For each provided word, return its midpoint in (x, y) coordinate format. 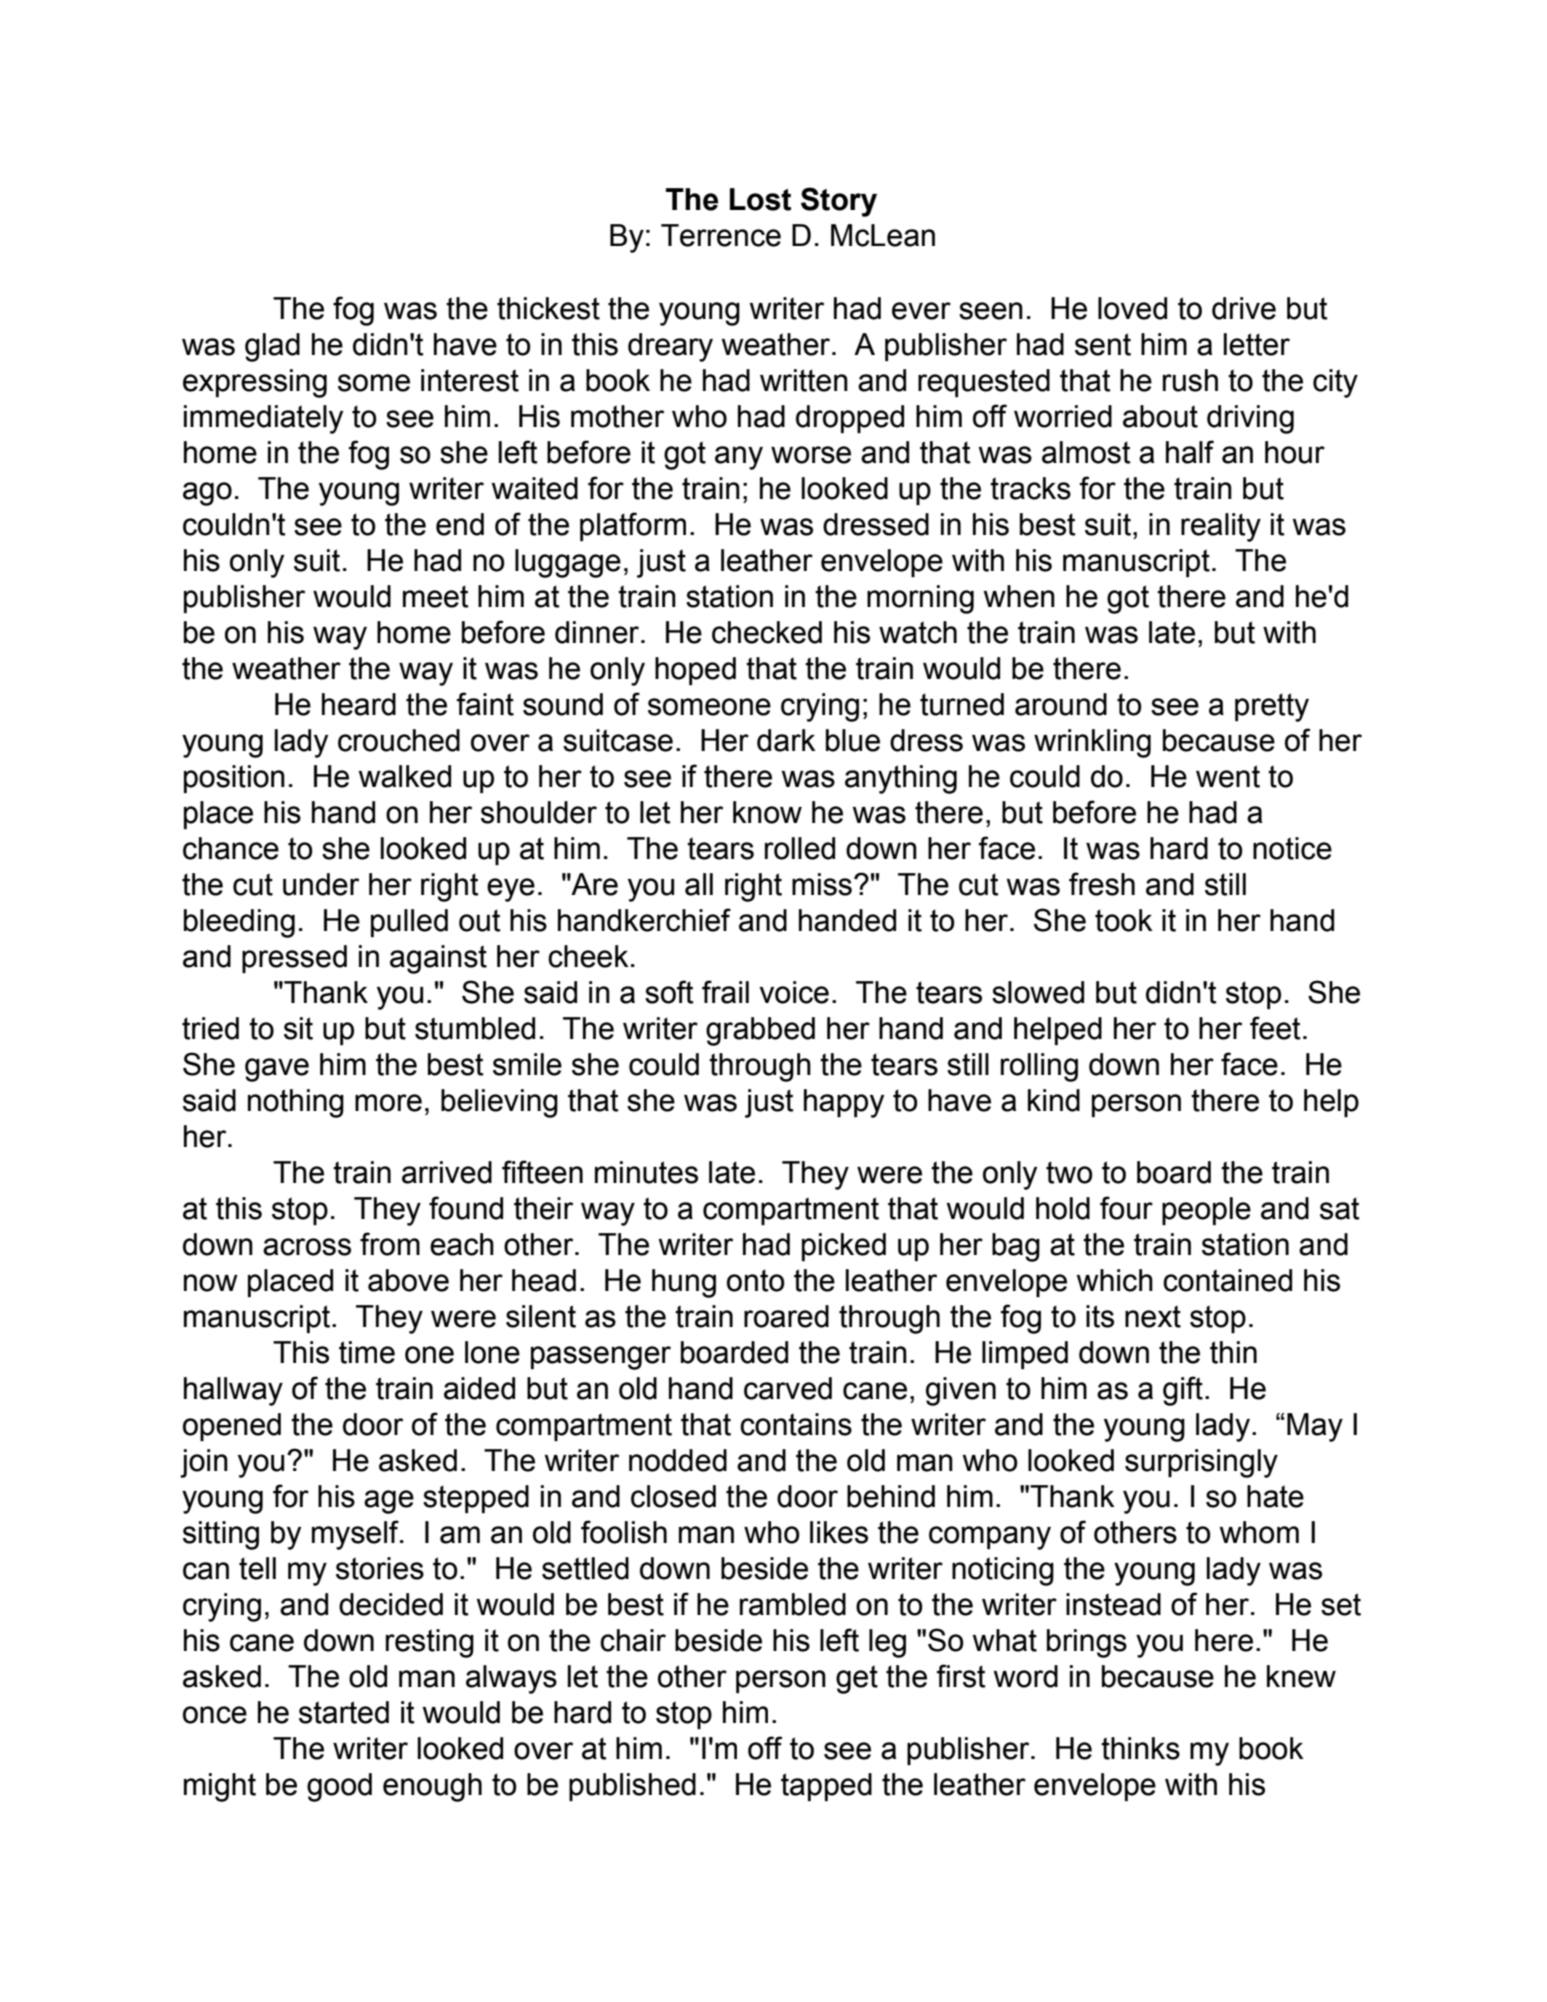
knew (1301, 1676)
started (344, 1712)
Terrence (721, 235)
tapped (826, 1787)
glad (272, 347)
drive (1244, 308)
